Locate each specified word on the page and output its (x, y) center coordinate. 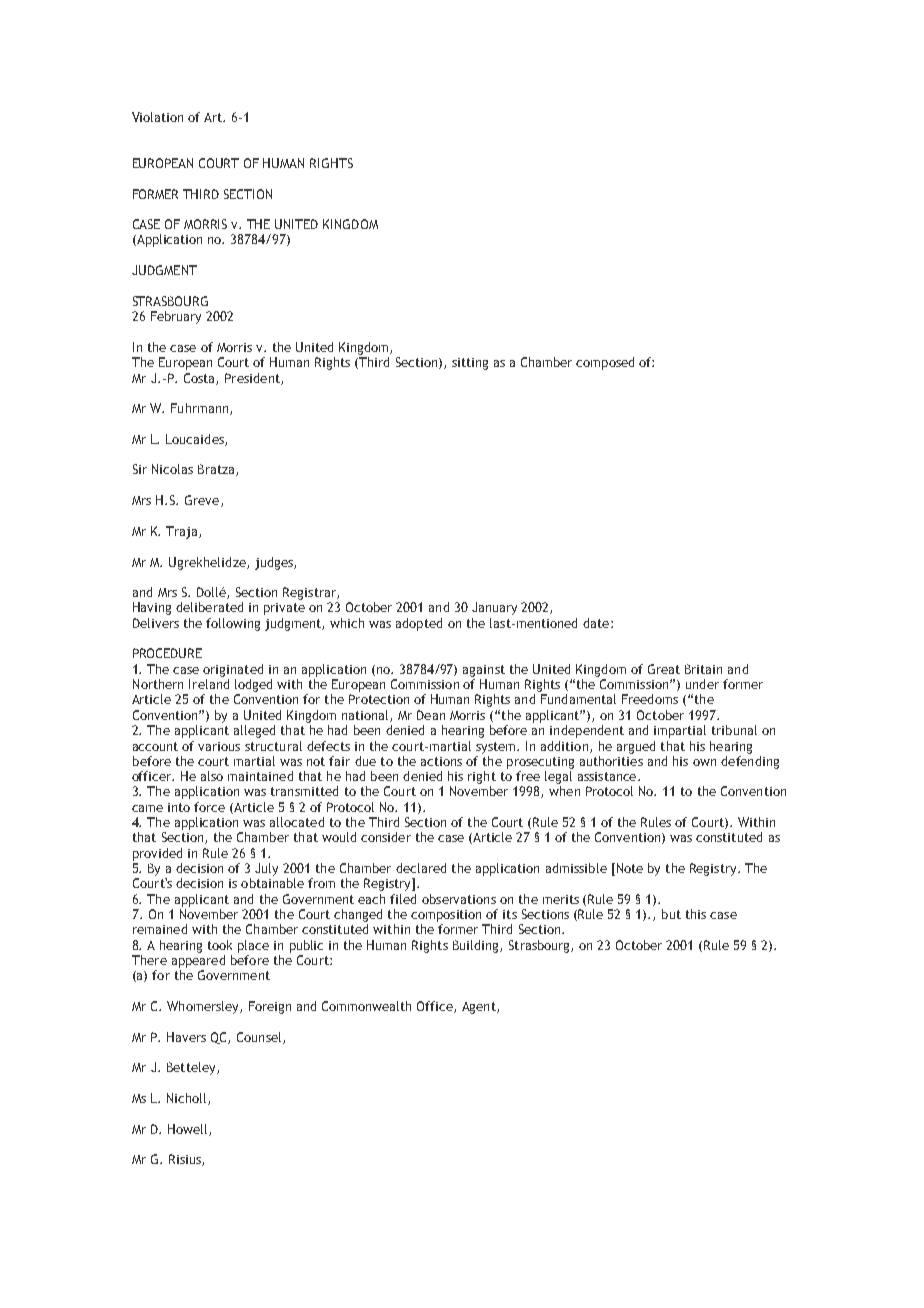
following (233, 624)
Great (664, 669)
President (253, 379)
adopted (419, 624)
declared (421, 868)
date (597, 623)
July (266, 869)
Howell (189, 1130)
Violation (157, 117)
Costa (200, 379)
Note (628, 869)
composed (605, 363)
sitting (470, 364)
